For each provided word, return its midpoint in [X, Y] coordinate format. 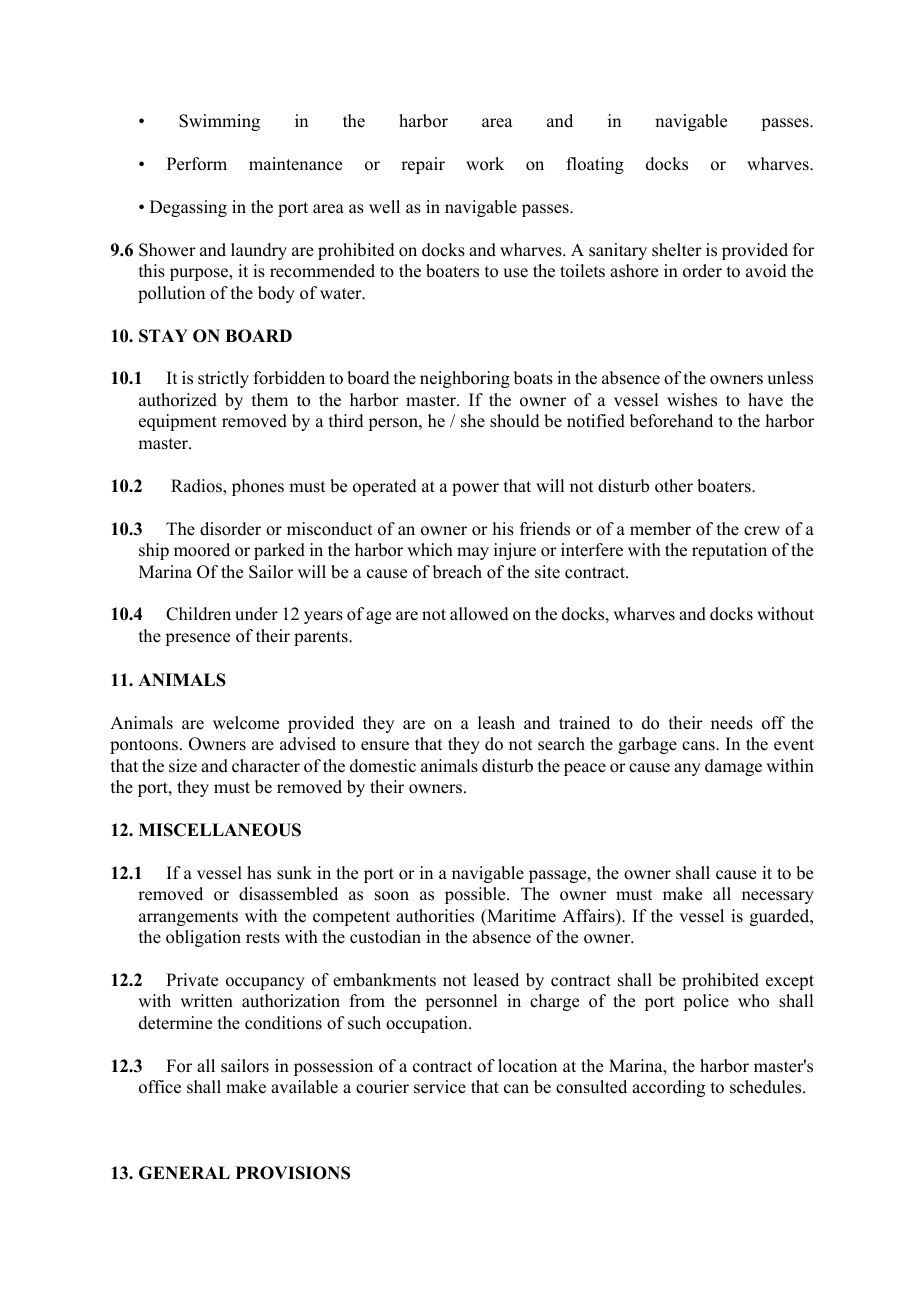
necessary [778, 897]
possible [476, 895]
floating [595, 165]
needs [732, 723]
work [485, 164]
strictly [223, 379]
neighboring [465, 379]
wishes [692, 400]
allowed [479, 614]
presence [197, 639]
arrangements [188, 918]
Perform [197, 164]
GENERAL [184, 1173]
